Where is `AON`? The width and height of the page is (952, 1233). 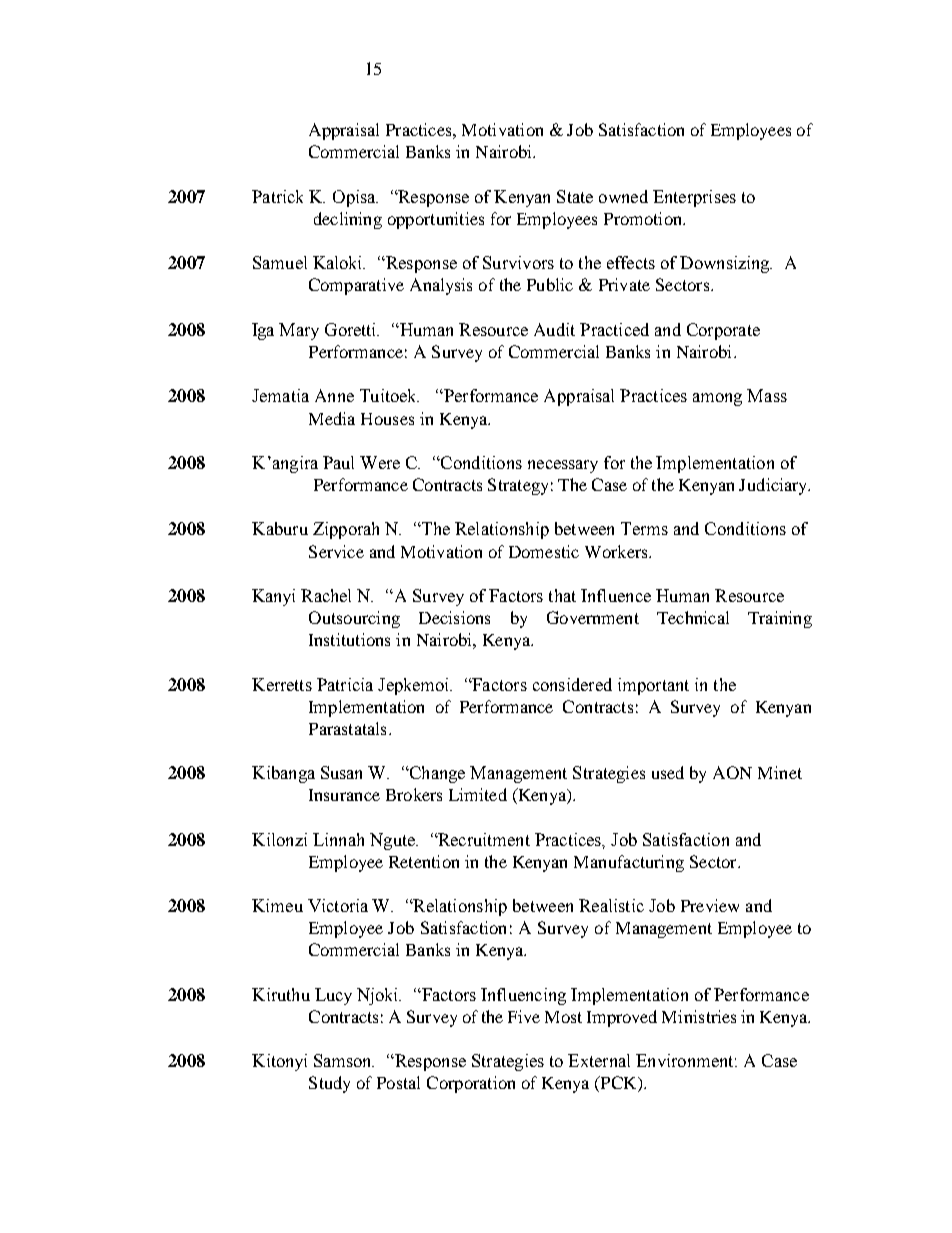
AON is located at coordinates (732, 772).
